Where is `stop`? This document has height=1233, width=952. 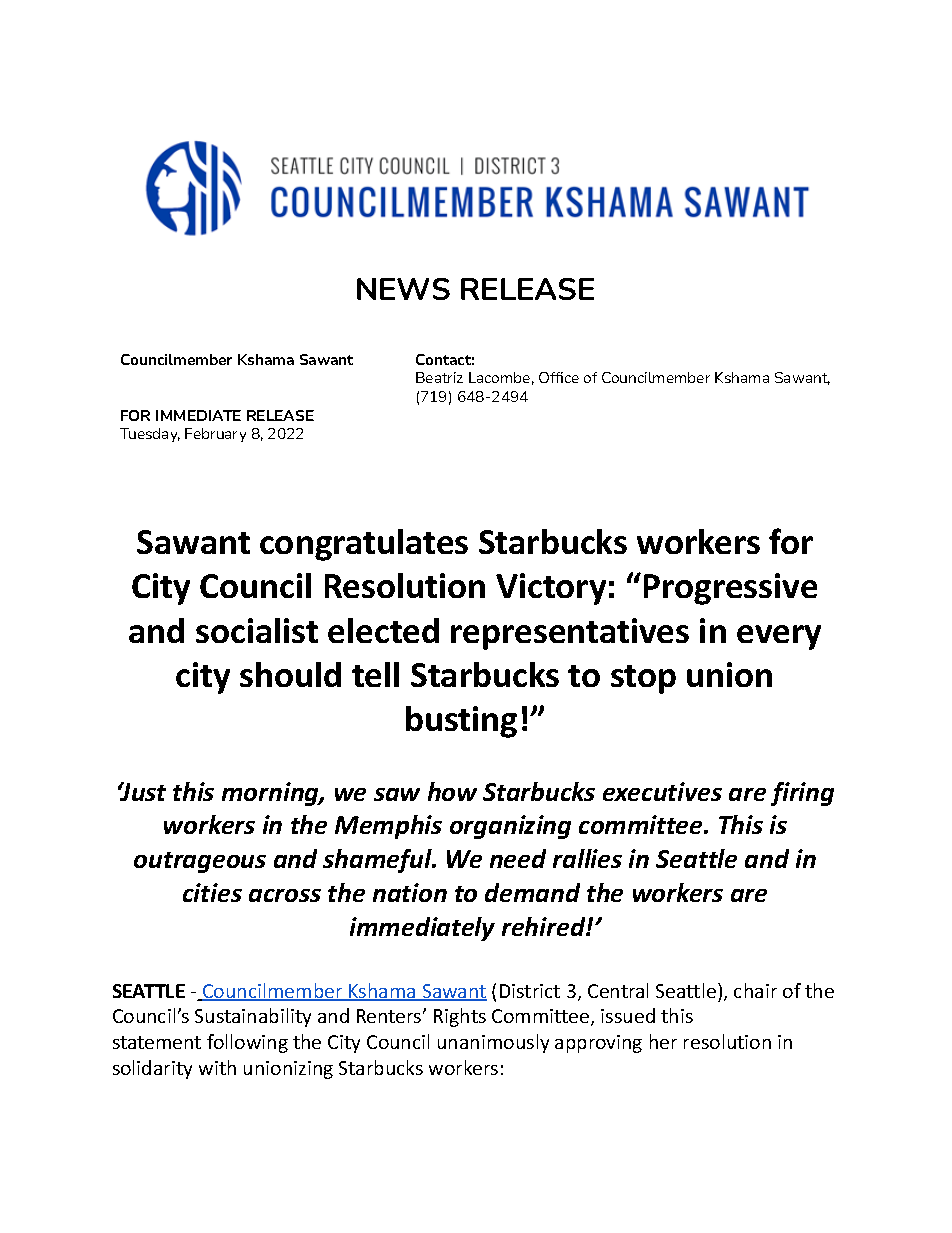 stop is located at coordinates (643, 679).
